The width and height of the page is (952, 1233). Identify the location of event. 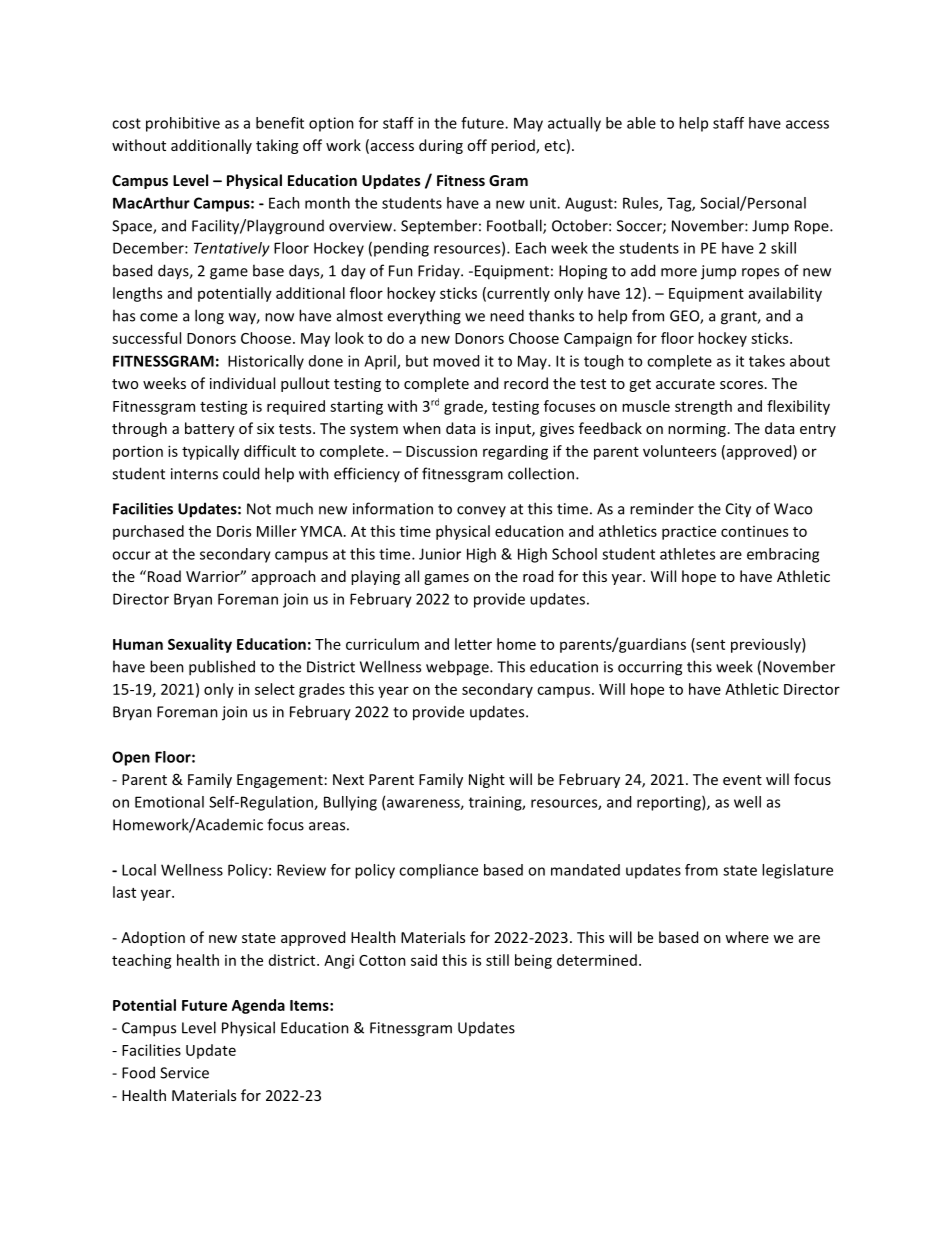
(742, 780).
